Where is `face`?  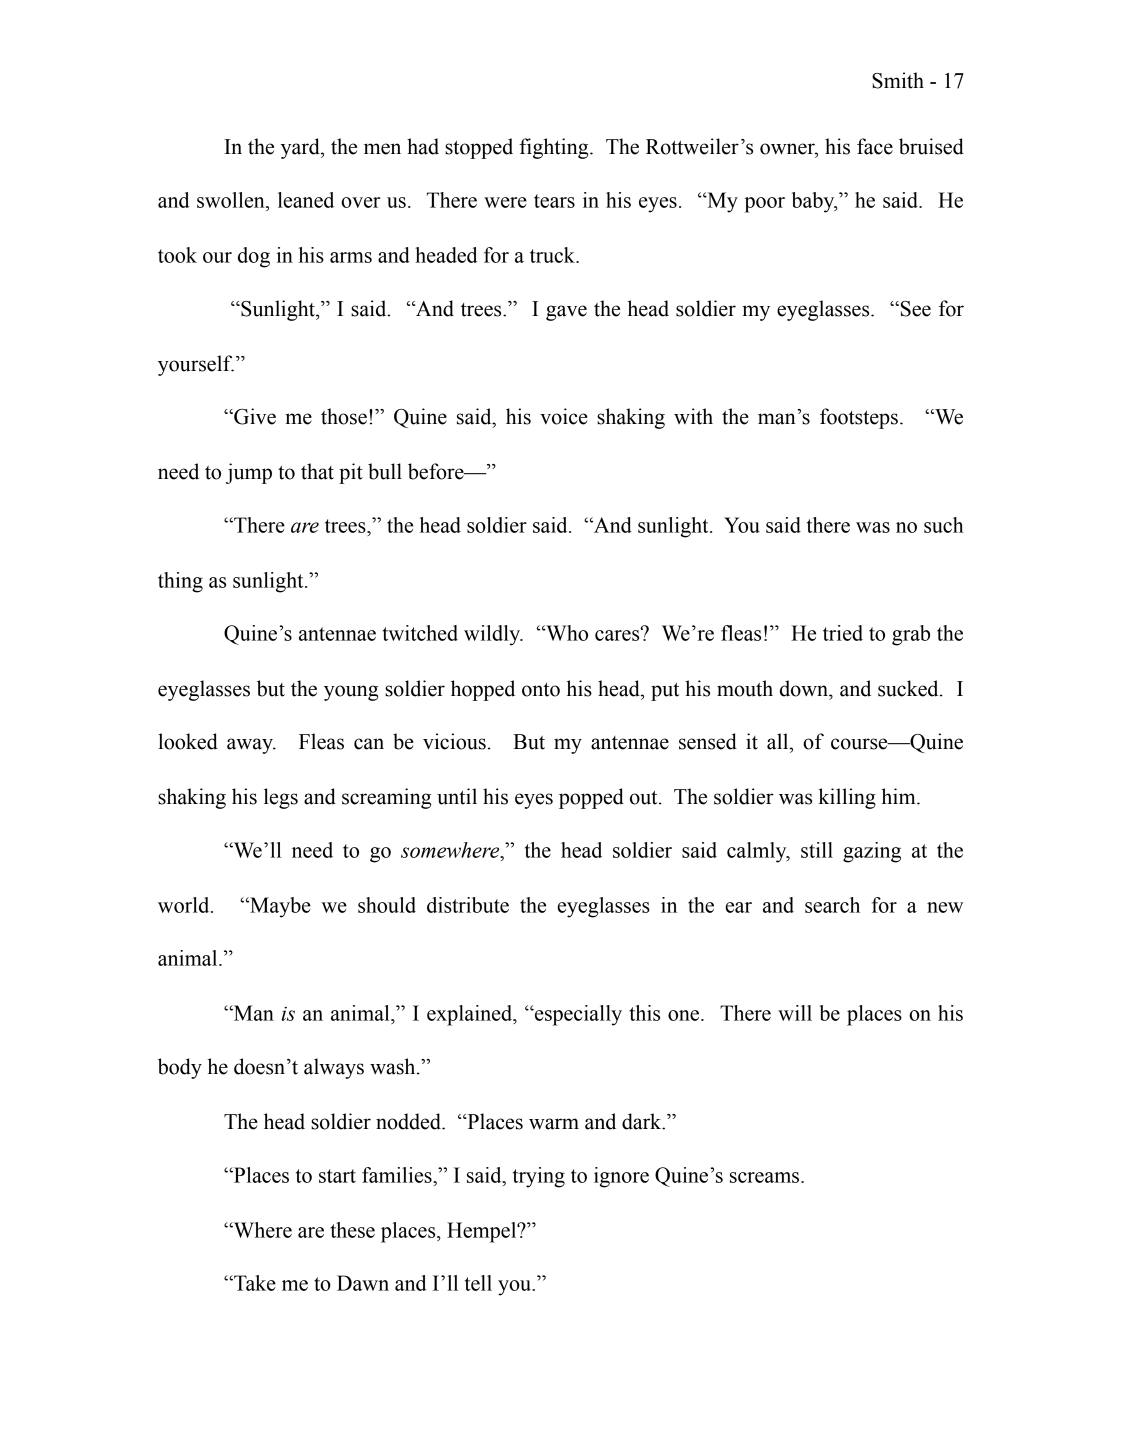 face is located at coordinates (875, 146).
